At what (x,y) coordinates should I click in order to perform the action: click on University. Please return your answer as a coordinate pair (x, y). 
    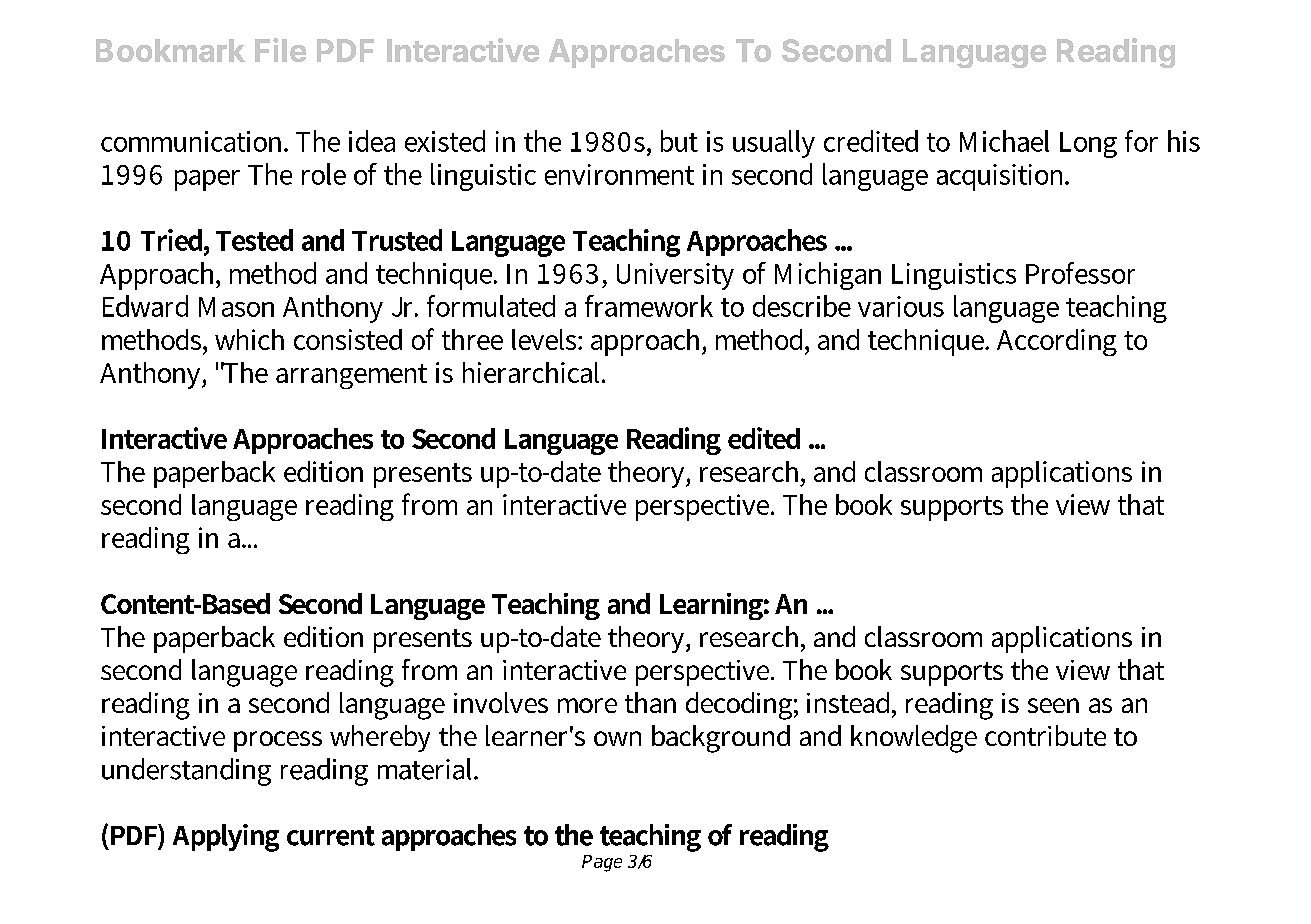
    Looking at the image, I should click on (675, 276).
